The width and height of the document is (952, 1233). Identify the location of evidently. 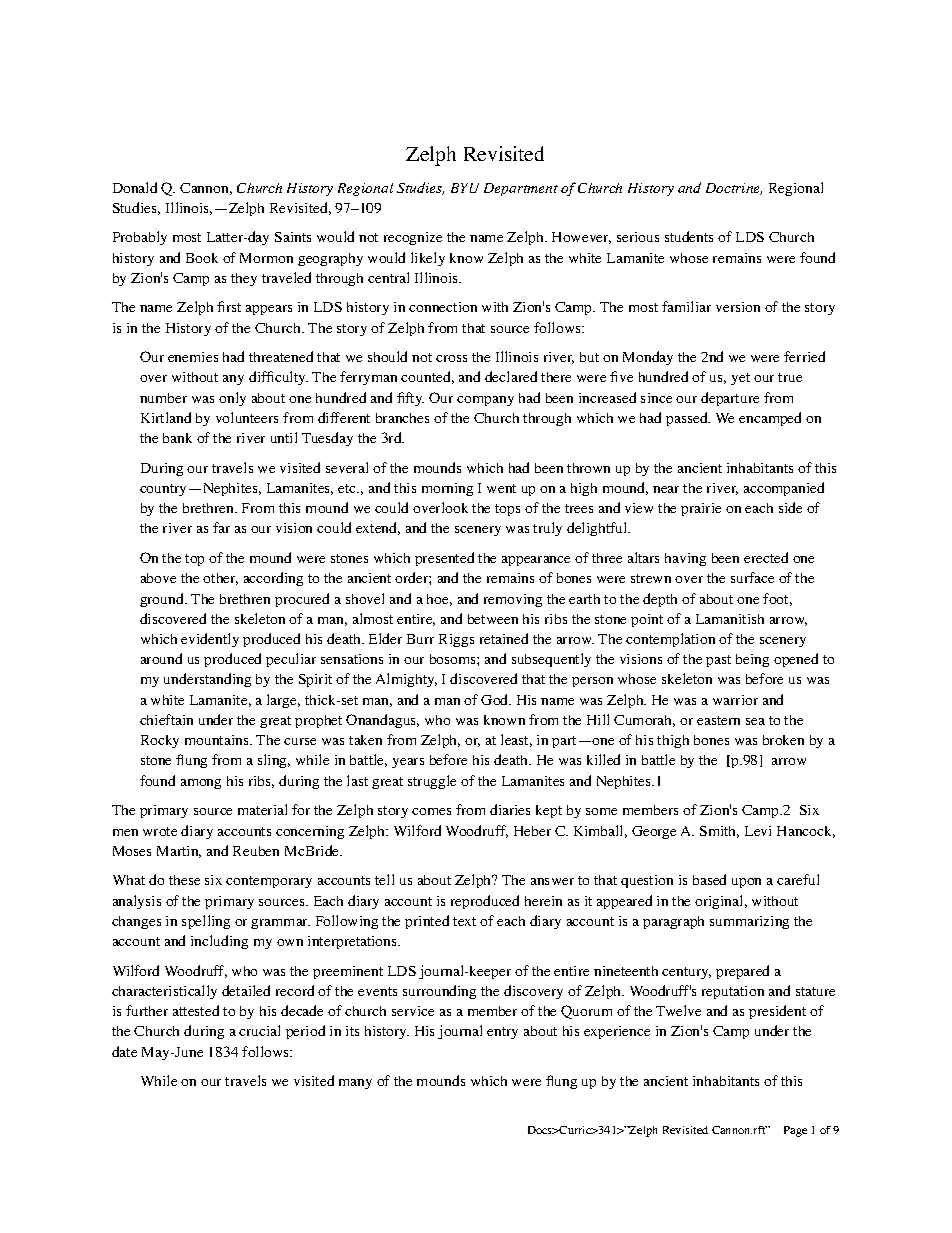
(210, 640).
